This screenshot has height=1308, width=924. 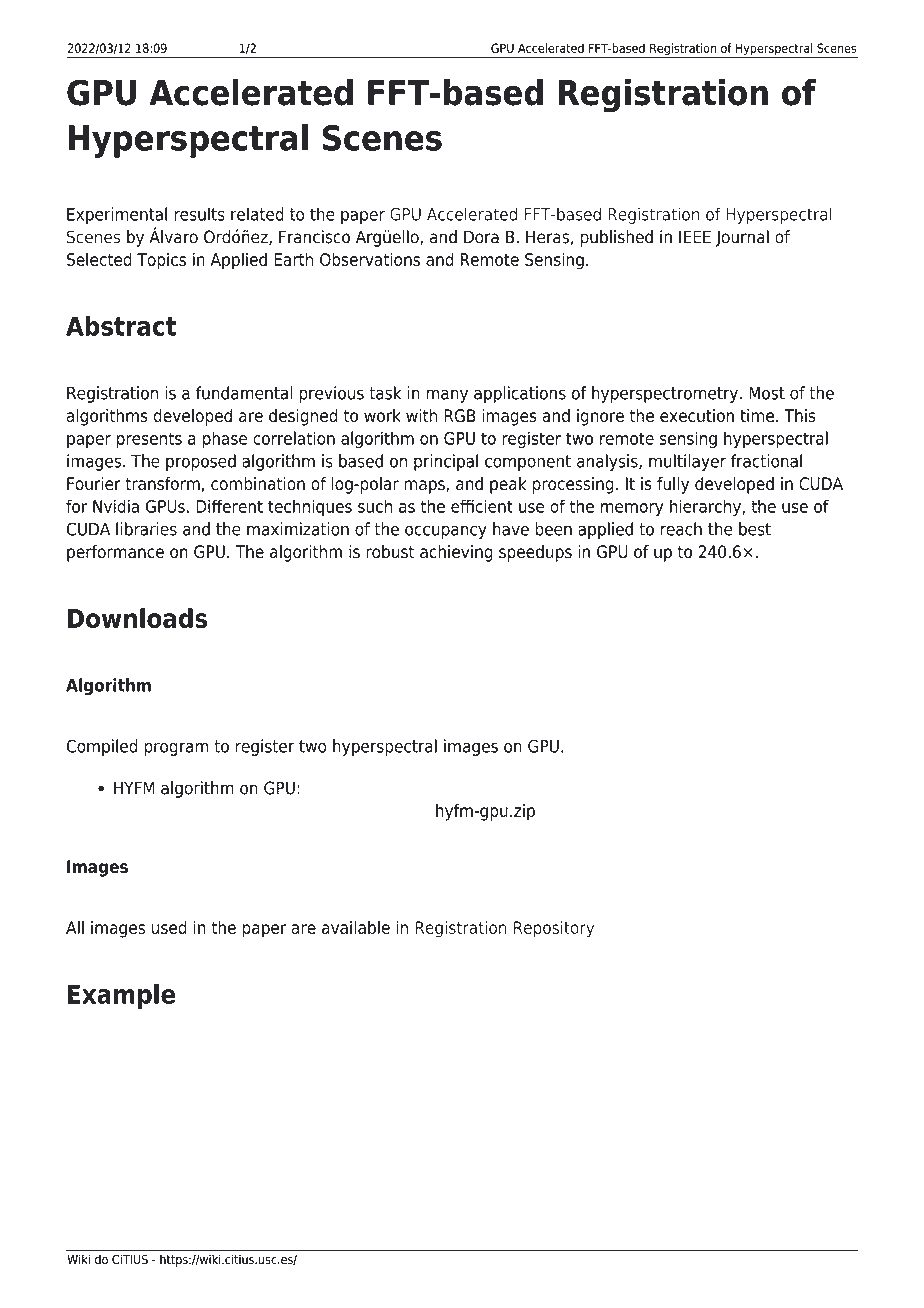 What do you see at coordinates (121, 996) in the screenshot?
I see `Example` at bounding box center [121, 996].
